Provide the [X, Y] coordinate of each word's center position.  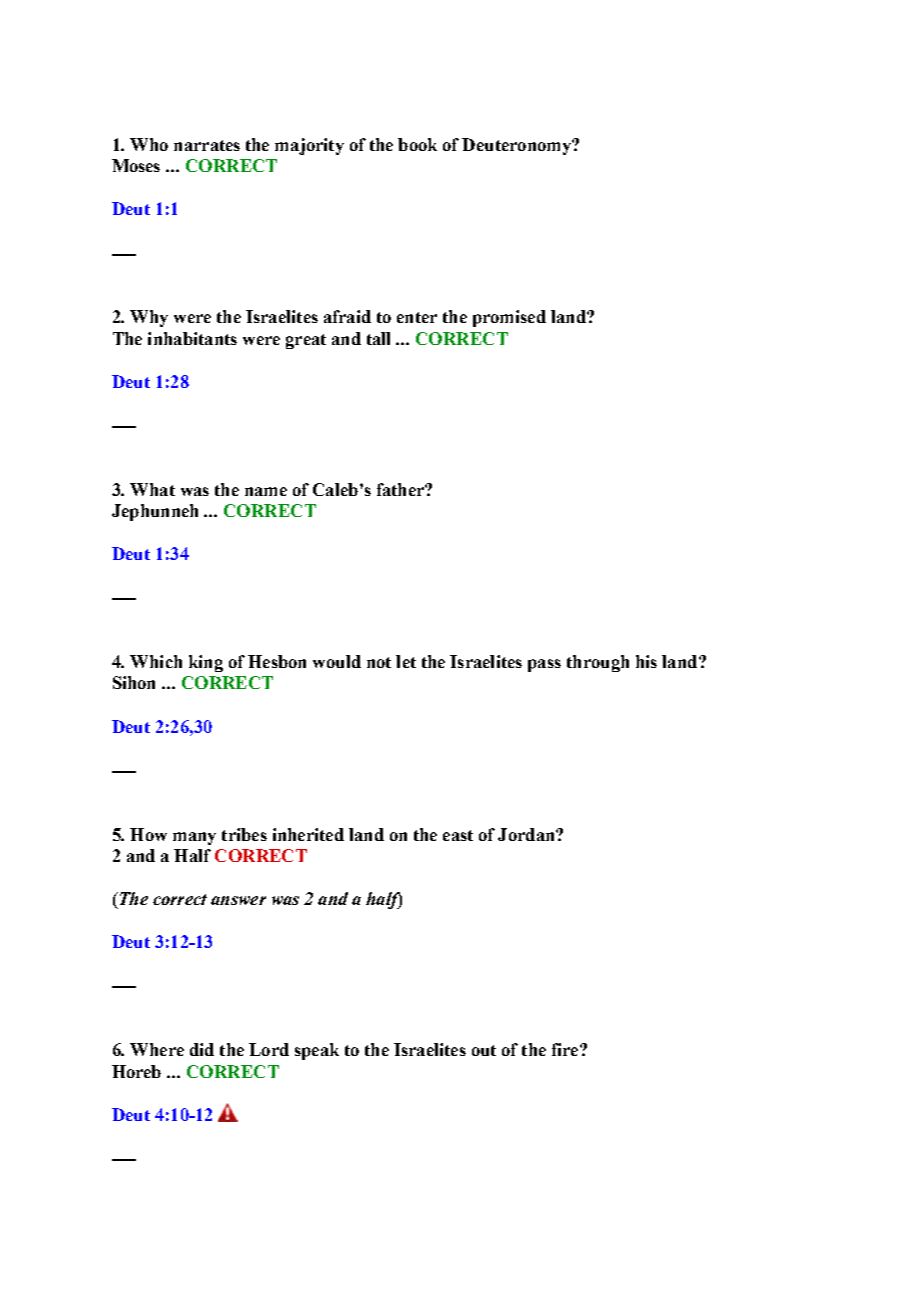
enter [417, 317]
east [458, 835]
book [417, 144]
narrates [207, 145]
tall [378, 338]
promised [509, 318]
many [194, 838]
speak [317, 1051]
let [406, 661]
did [202, 1049]
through [598, 663]
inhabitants [192, 338]
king [206, 663]
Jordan [527, 834]
